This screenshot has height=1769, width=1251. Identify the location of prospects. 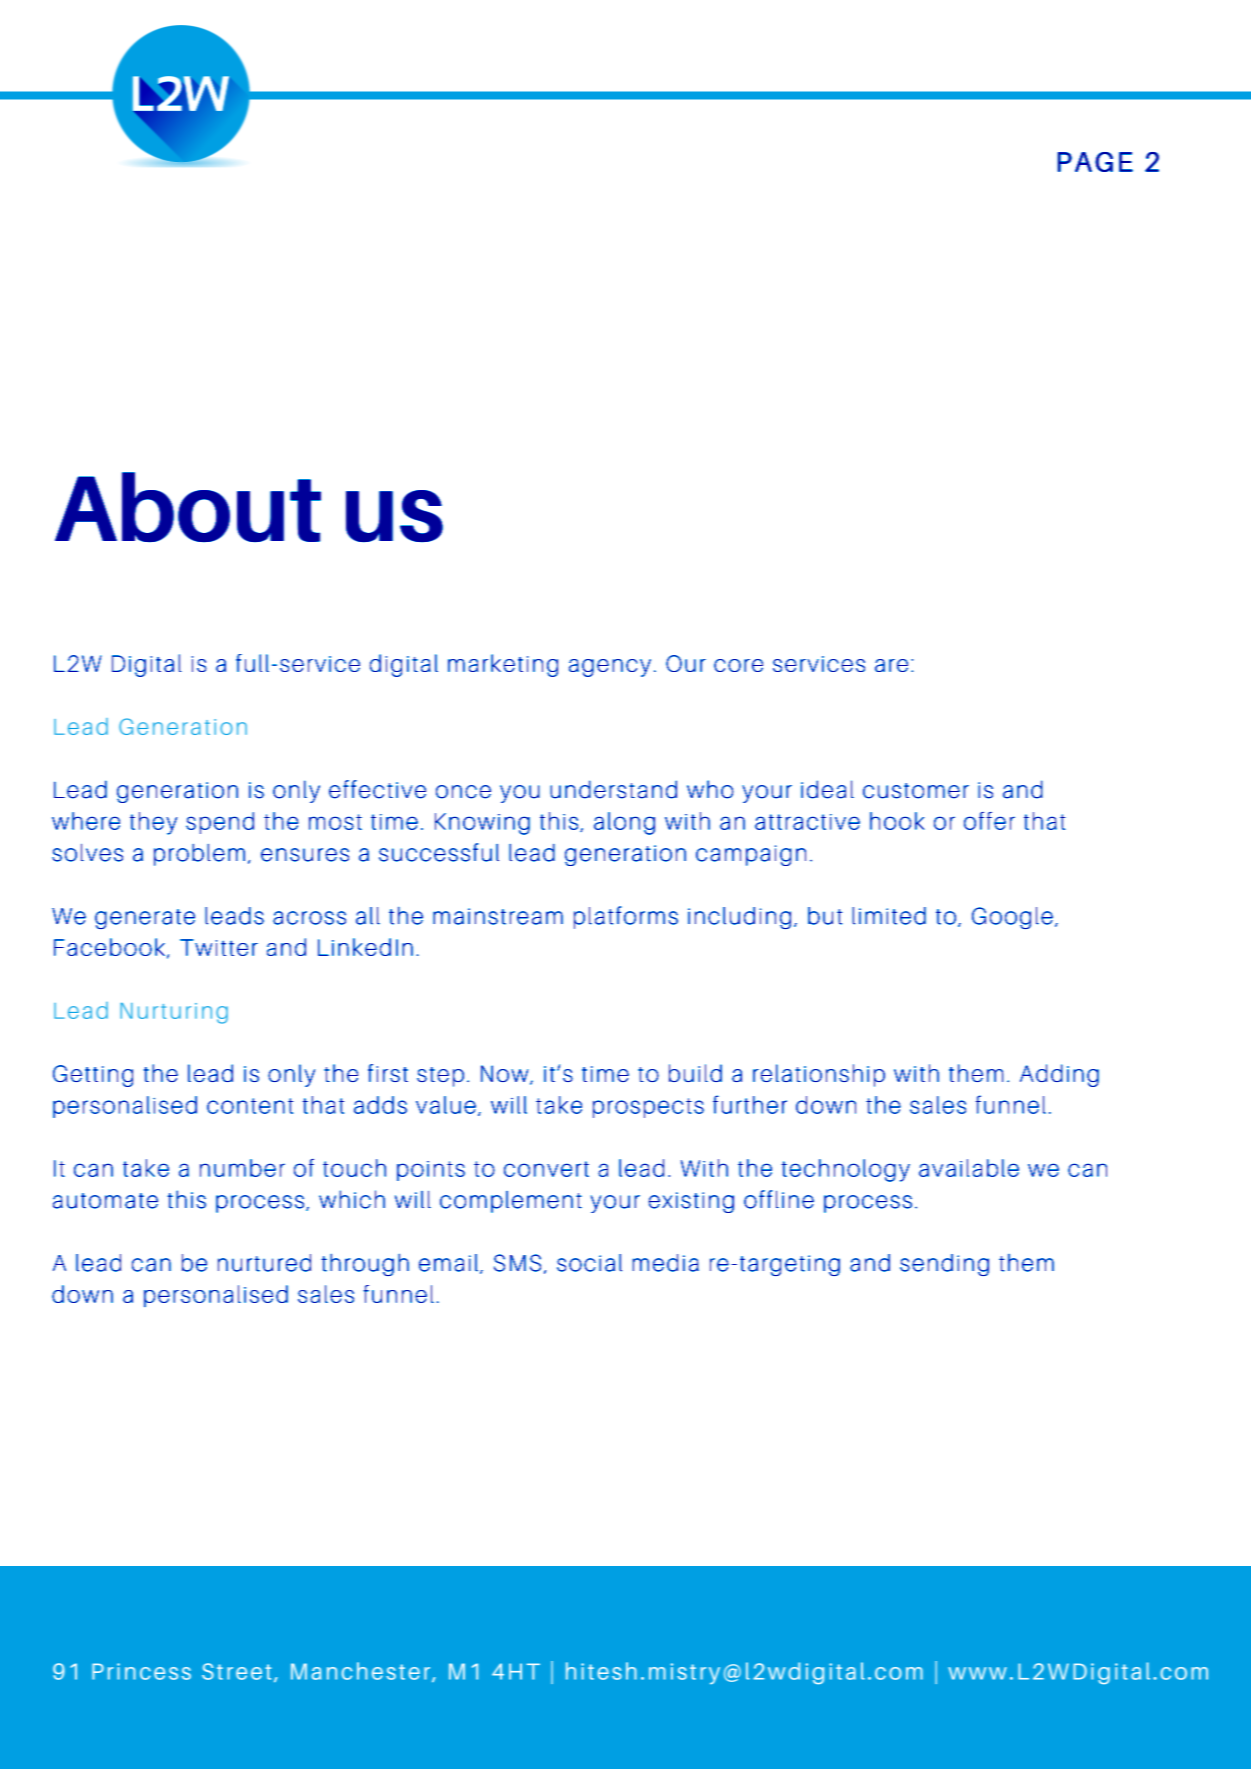
(648, 1108).
